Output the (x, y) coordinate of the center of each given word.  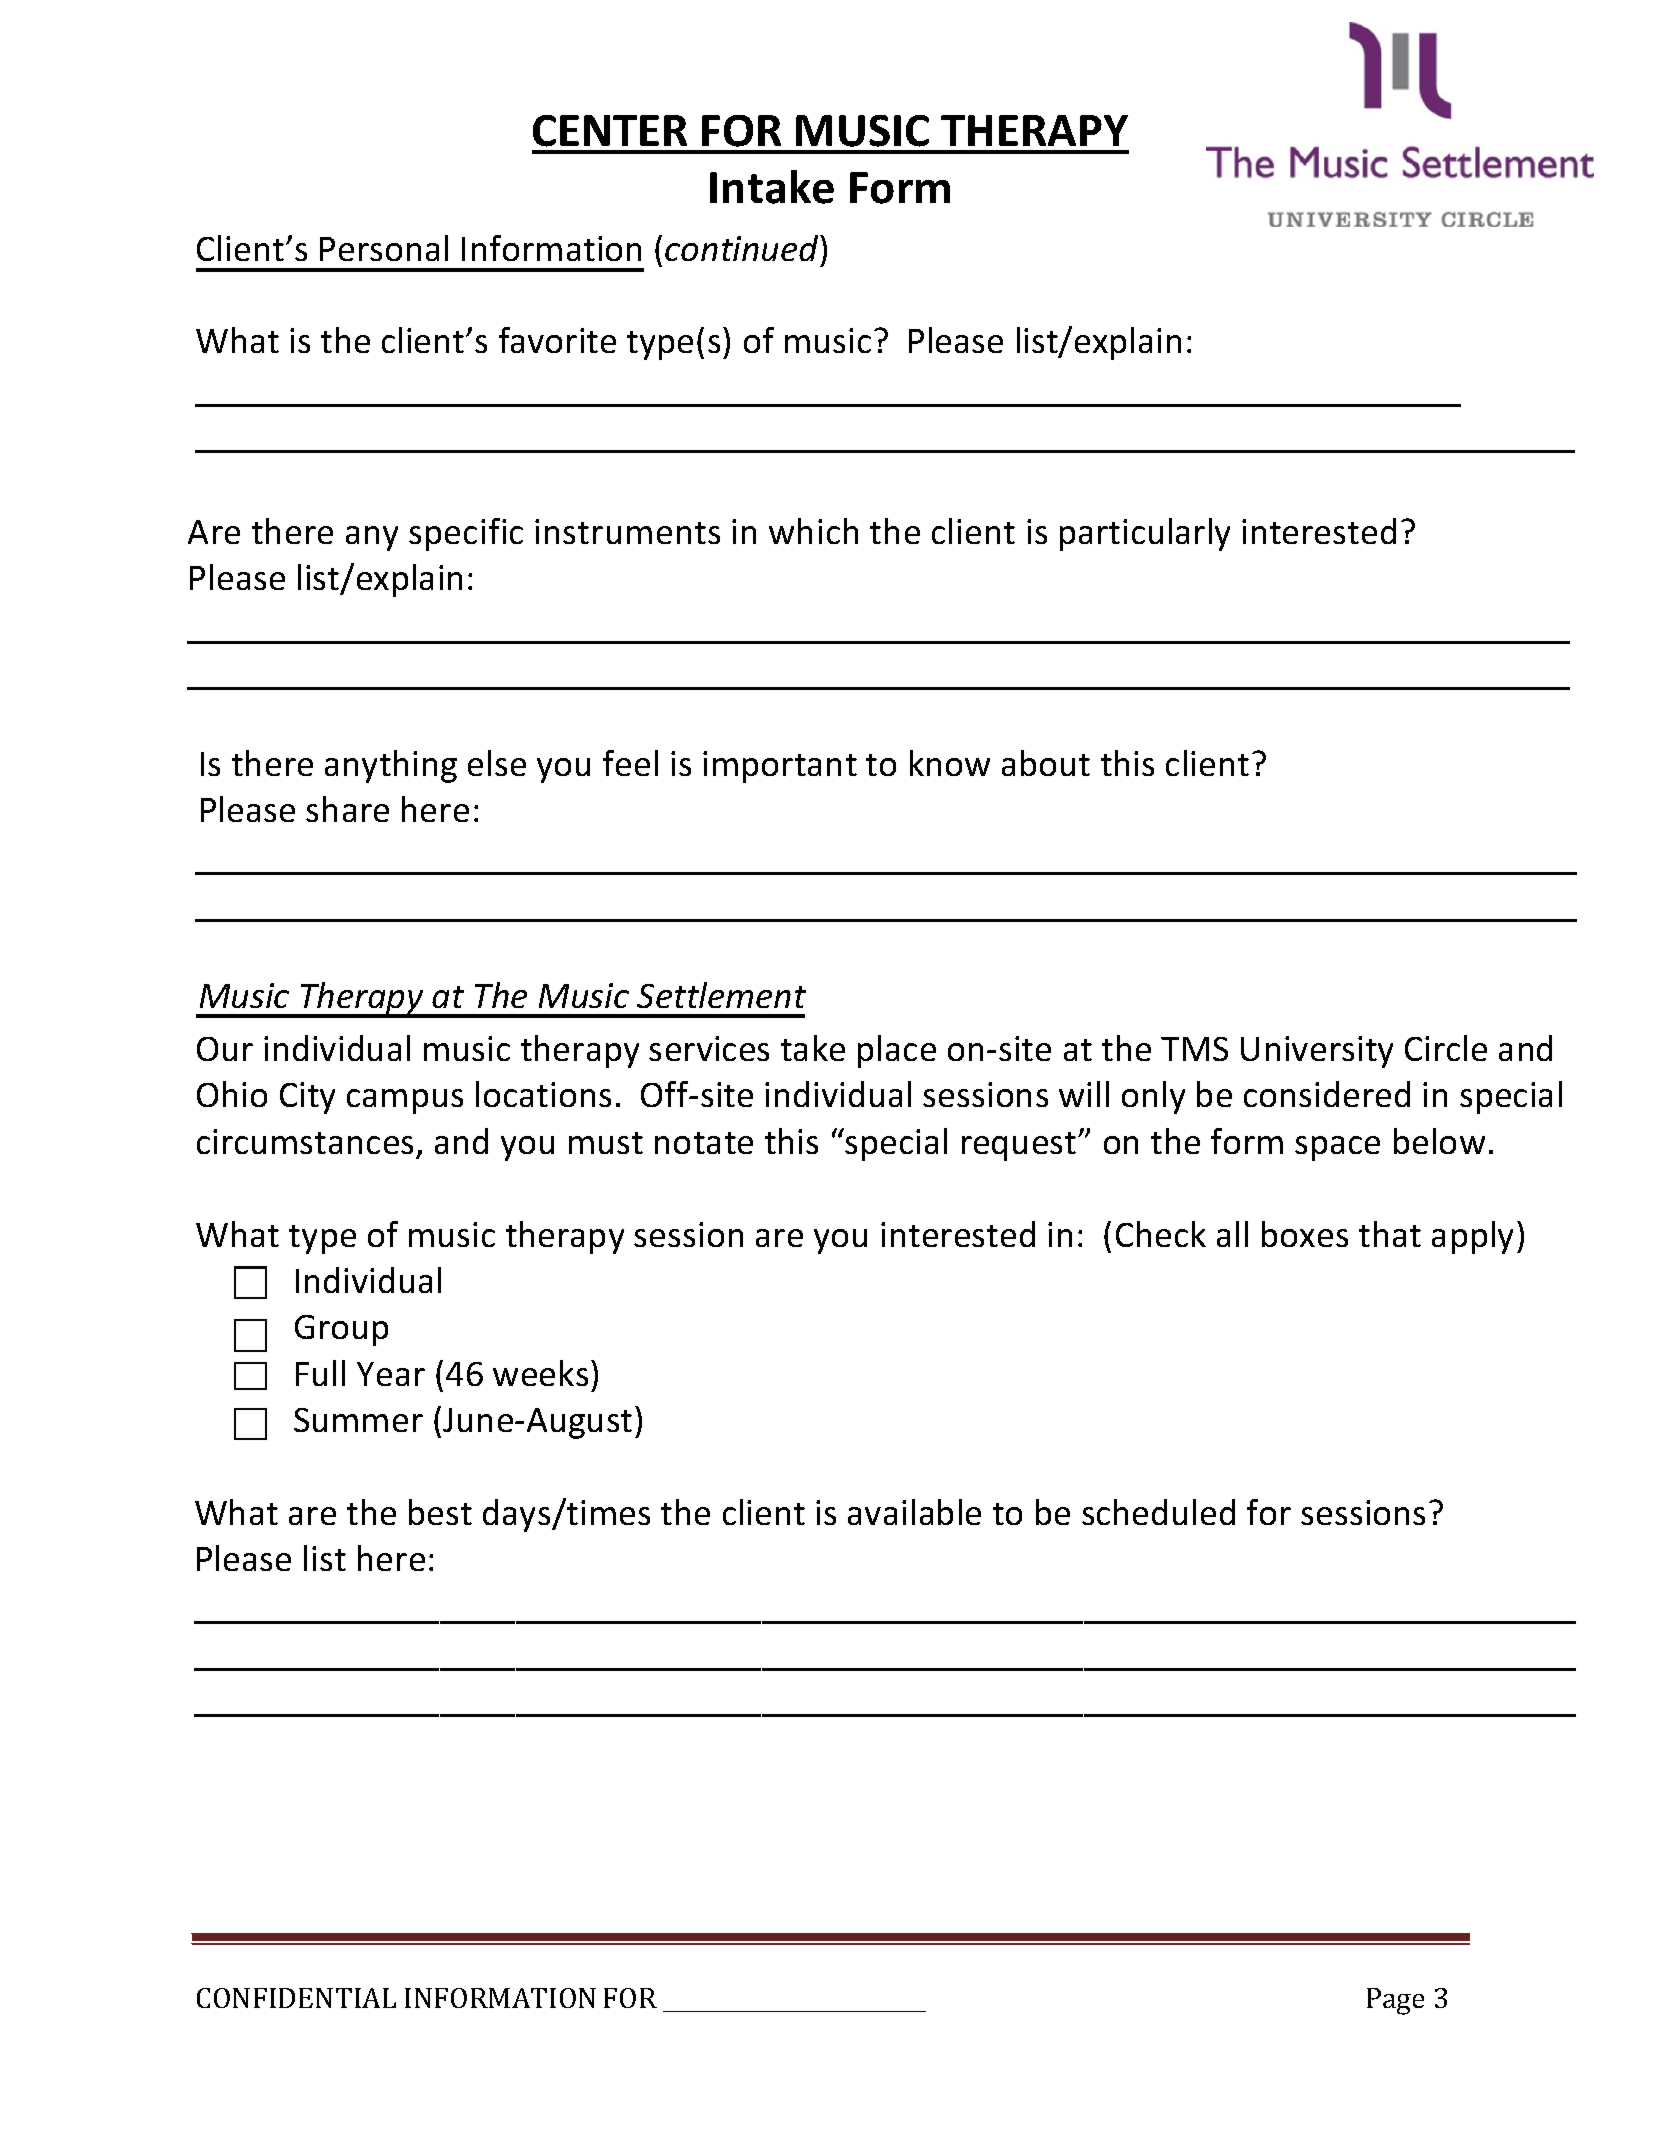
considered (1327, 1094)
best (440, 1512)
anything (391, 766)
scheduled (1158, 1512)
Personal (384, 248)
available (914, 1512)
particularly (1145, 534)
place (897, 1051)
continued (743, 248)
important (780, 767)
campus (405, 1101)
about (1046, 763)
